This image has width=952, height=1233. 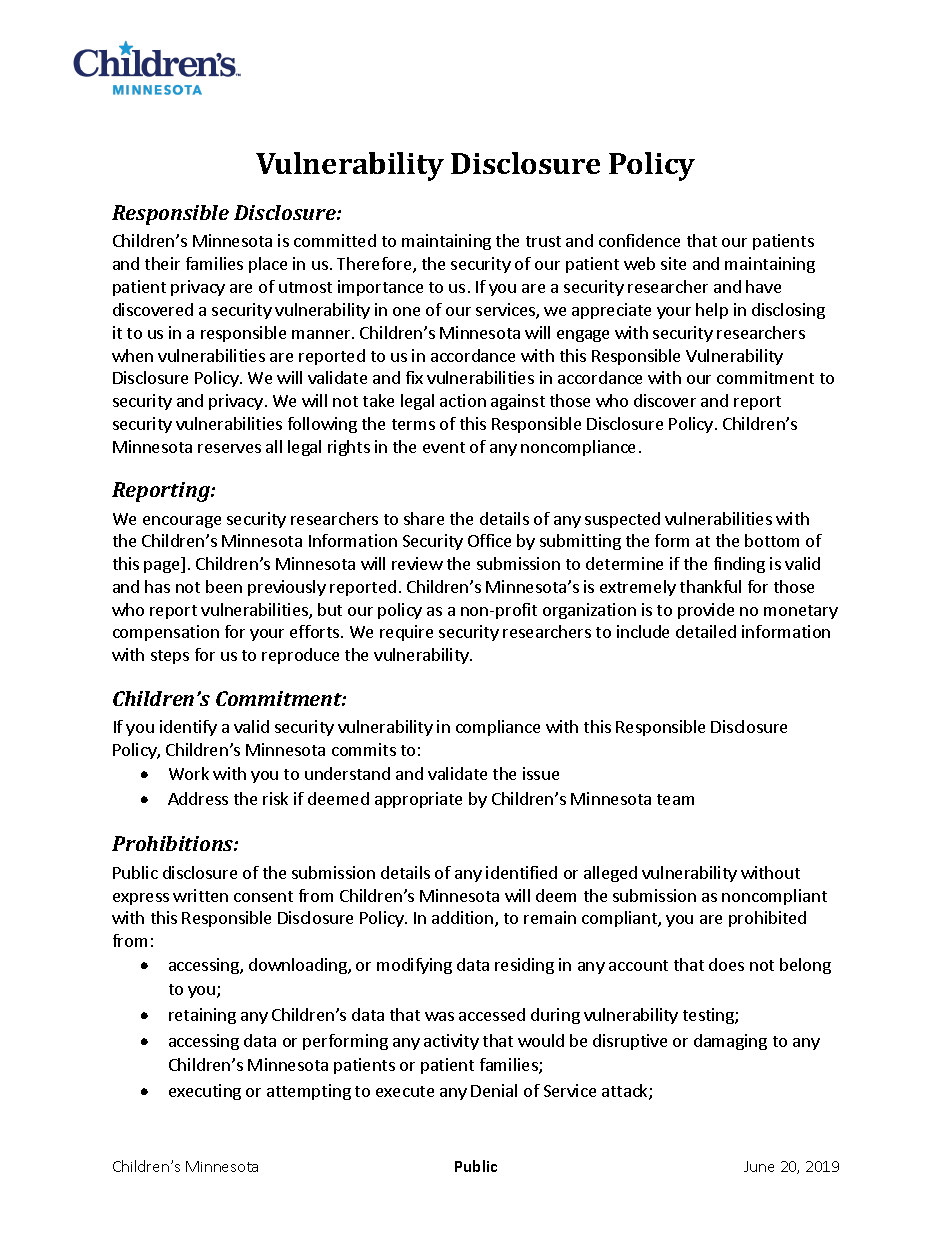 I want to click on detailed, so click(x=706, y=631).
